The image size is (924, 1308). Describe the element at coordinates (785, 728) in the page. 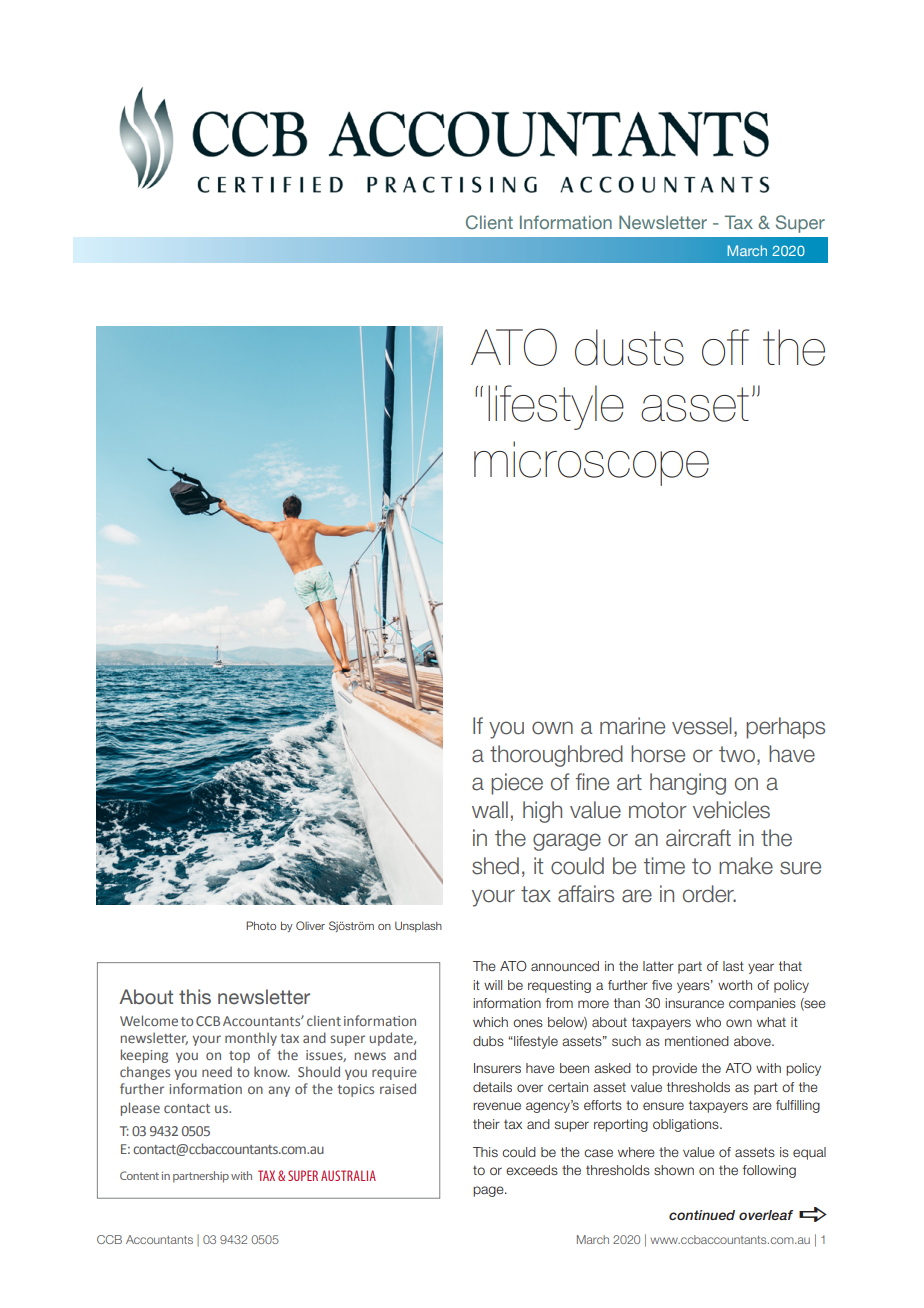

I see `perhaps` at that location.
